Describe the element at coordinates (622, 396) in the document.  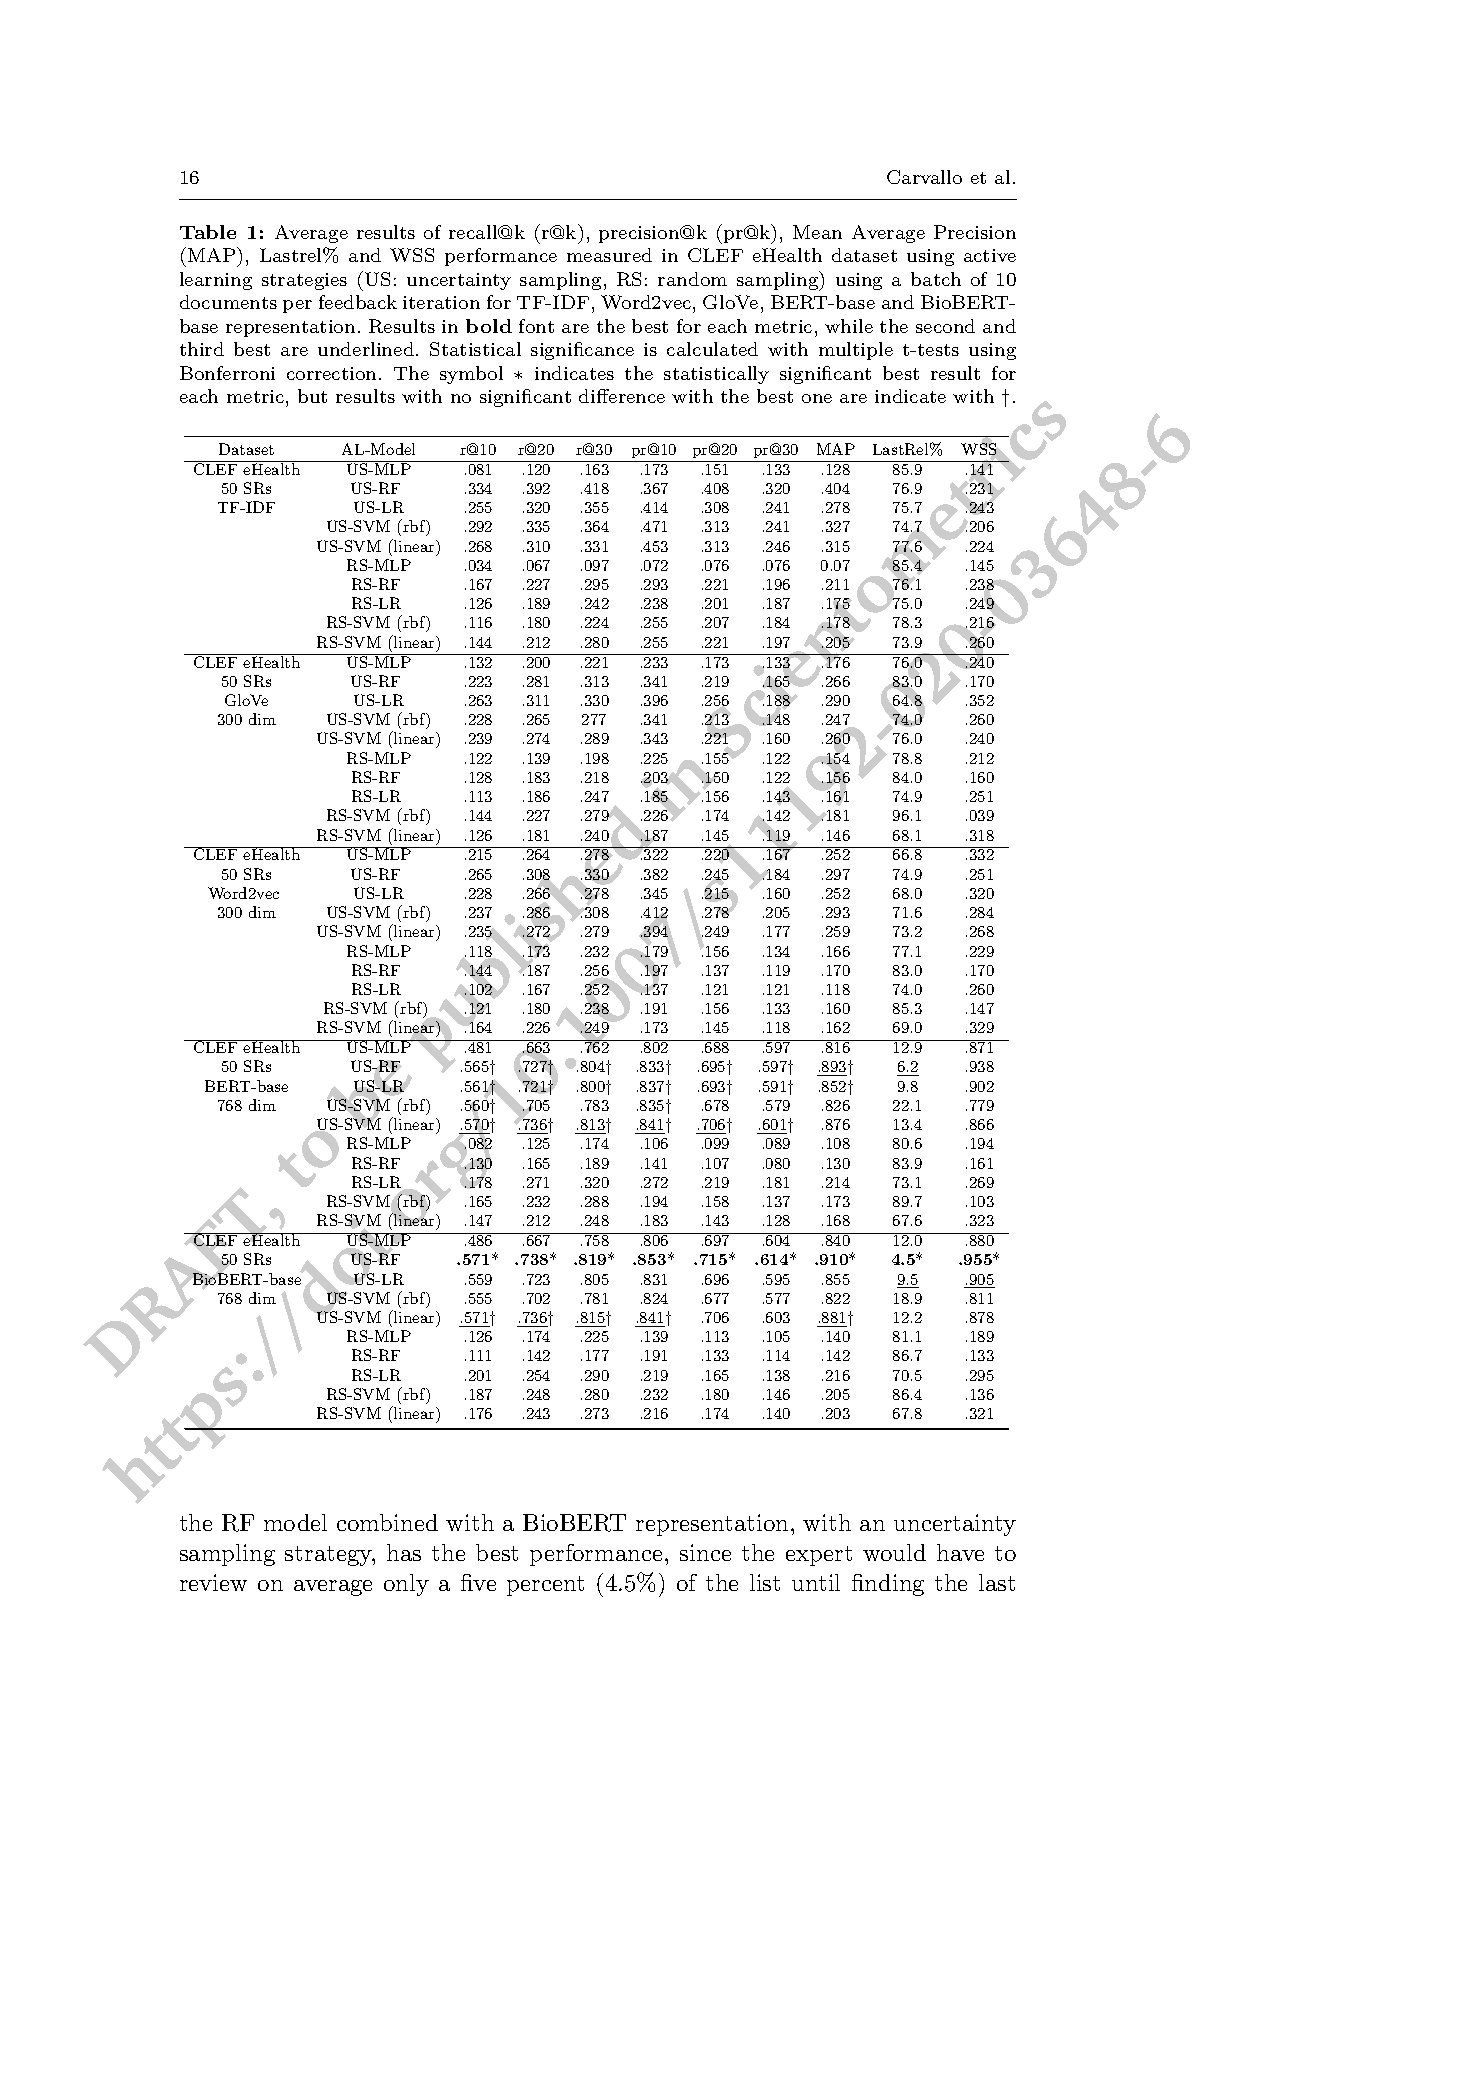
I see `difference` at that location.
